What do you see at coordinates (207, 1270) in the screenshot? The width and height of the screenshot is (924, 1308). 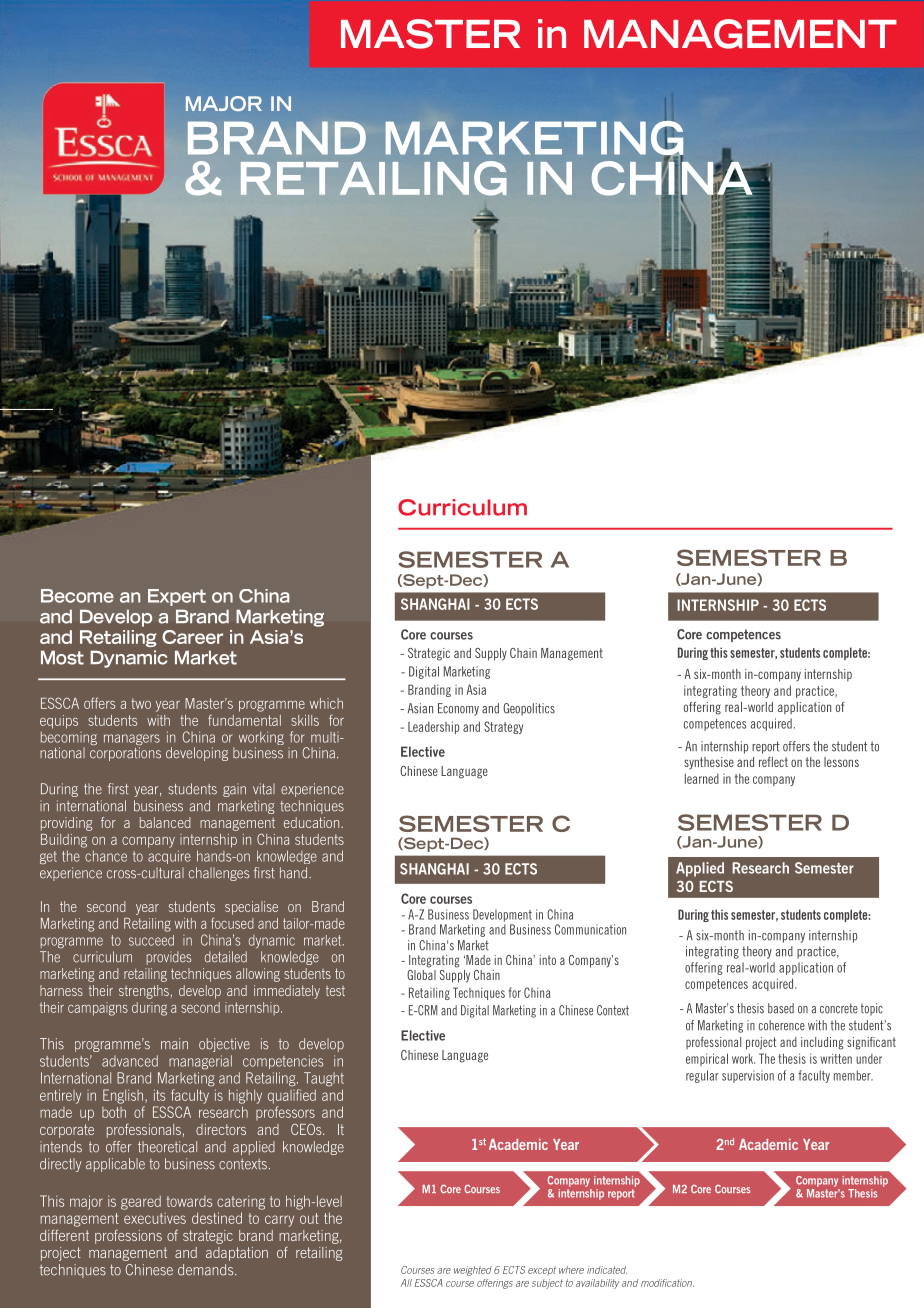 I see `demands` at bounding box center [207, 1270].
